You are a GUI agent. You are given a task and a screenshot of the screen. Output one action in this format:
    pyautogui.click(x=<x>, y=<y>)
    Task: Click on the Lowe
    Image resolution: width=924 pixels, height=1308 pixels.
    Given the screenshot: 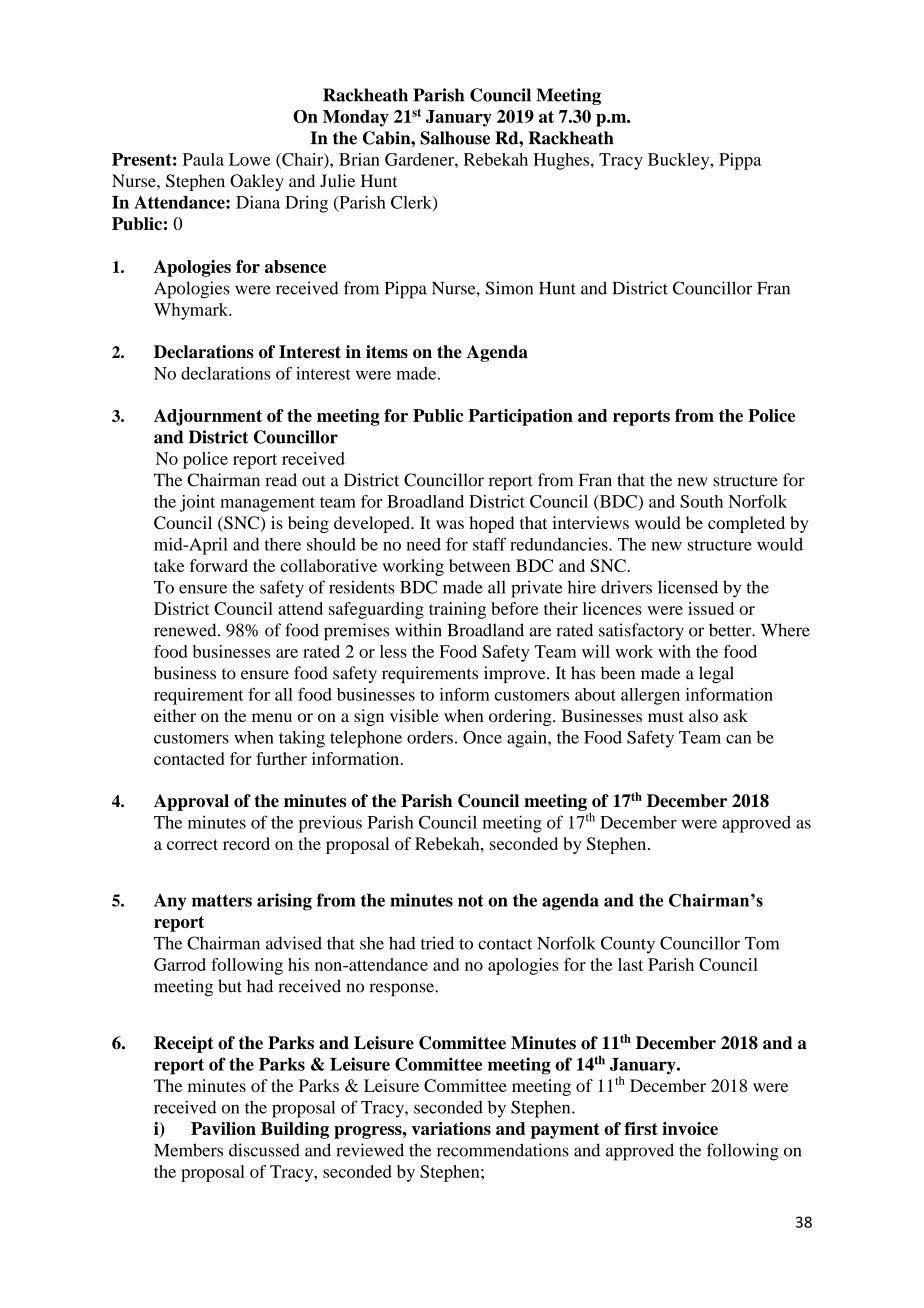 What is the action you would take?
    pyautogui.click(x=249, y=159)
